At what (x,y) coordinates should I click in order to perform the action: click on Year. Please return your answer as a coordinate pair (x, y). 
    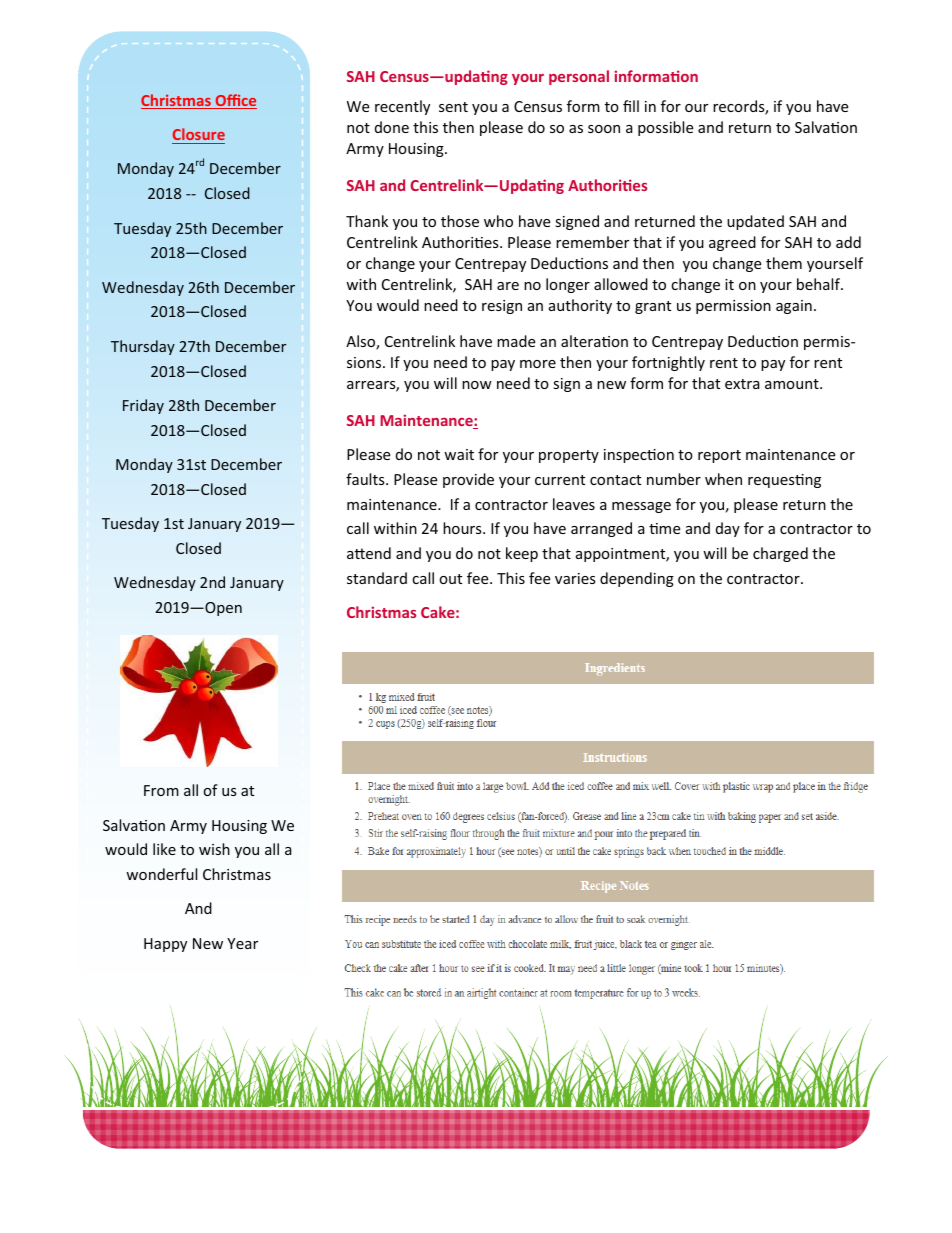
    Looking at the image, I should click on (242, 943).
